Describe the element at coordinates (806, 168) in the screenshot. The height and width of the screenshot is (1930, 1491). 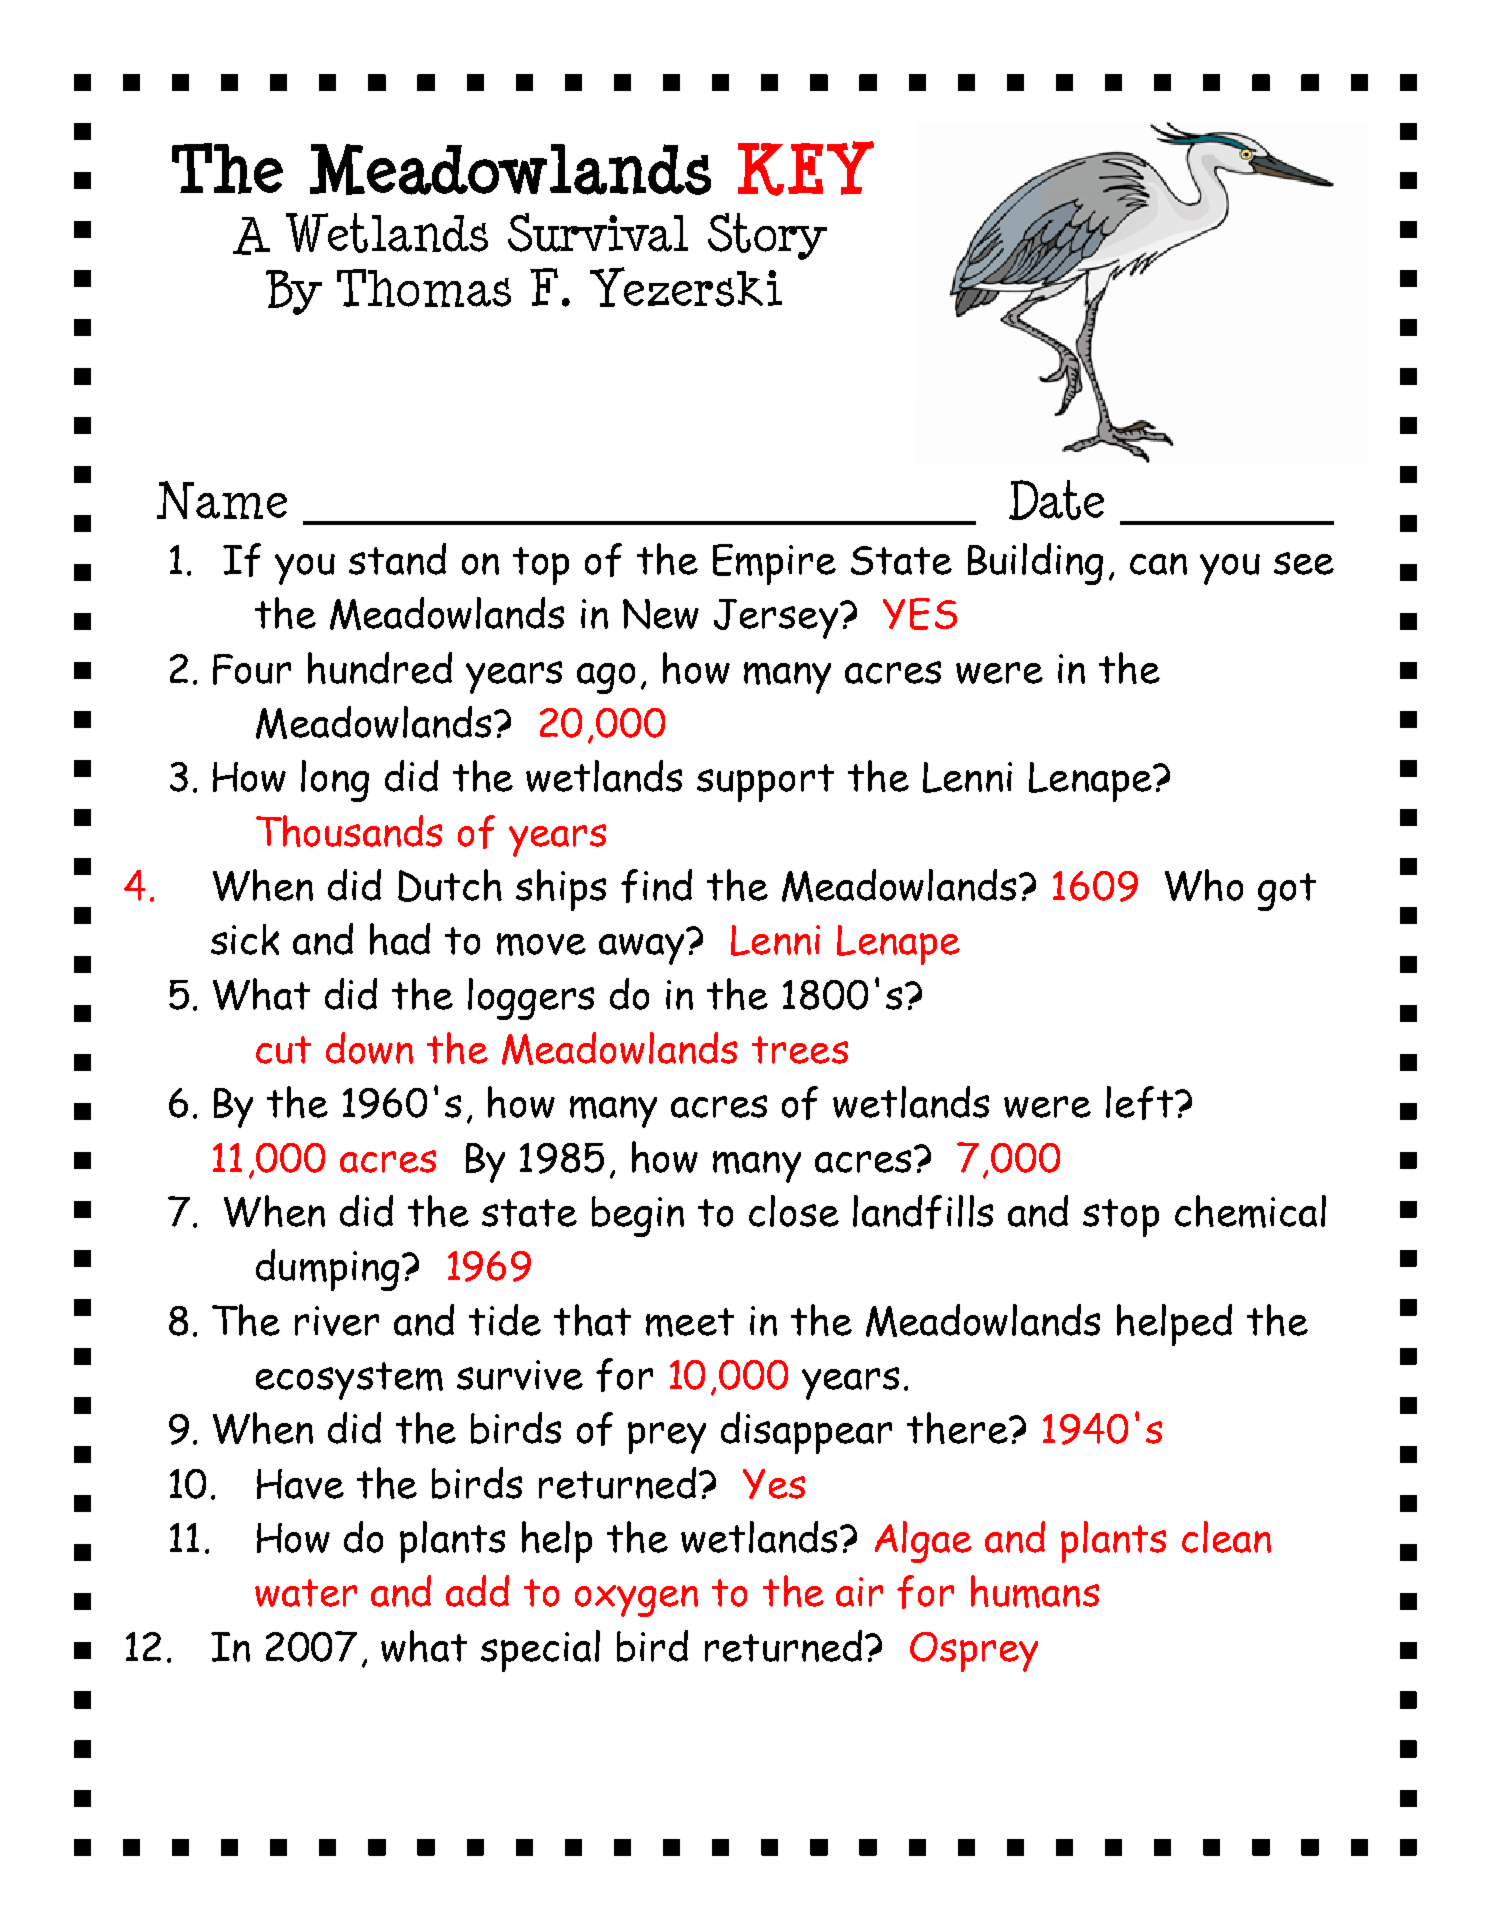
I see `KEY` at that location.
